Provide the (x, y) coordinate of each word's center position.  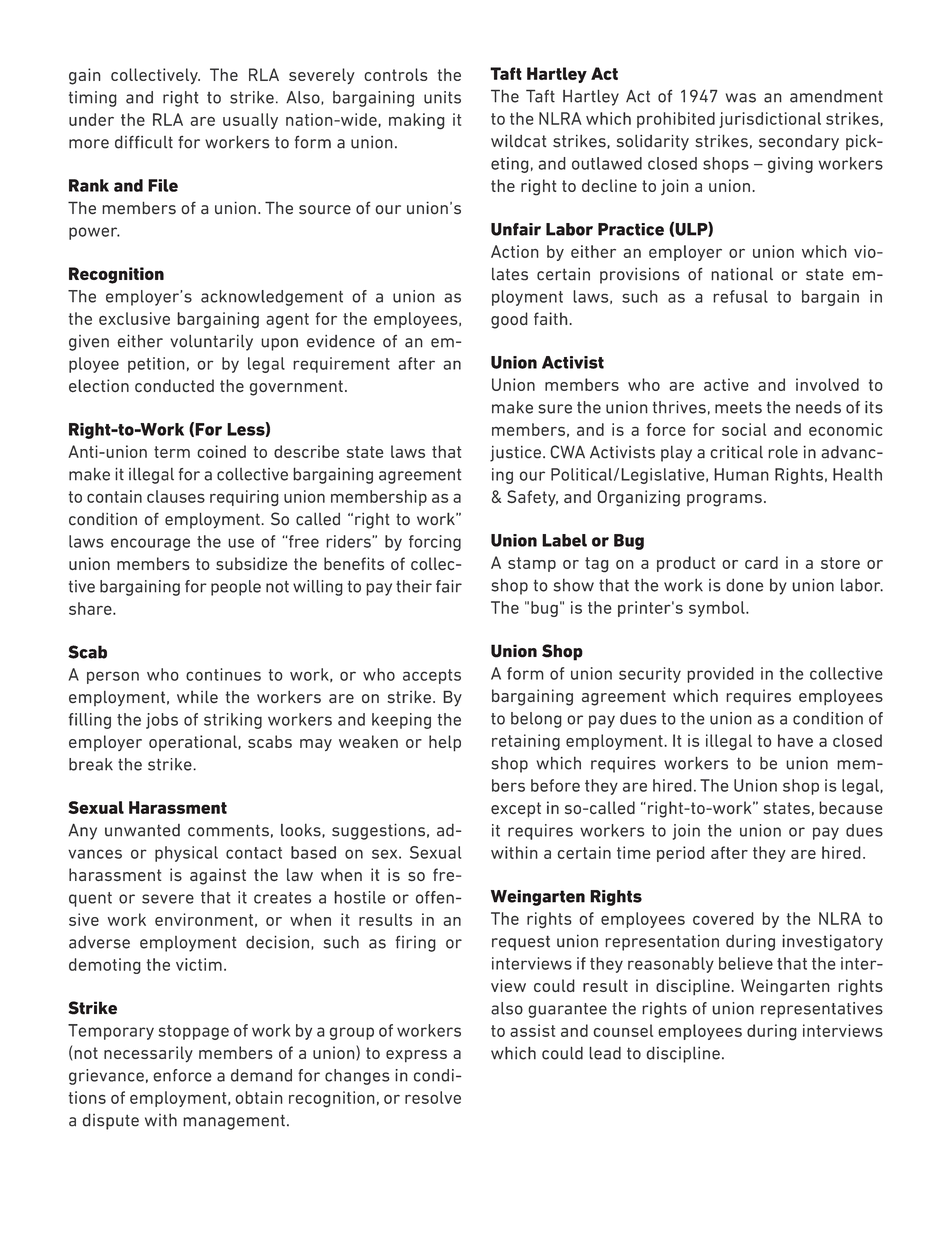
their (414, 586)
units (442, 97)
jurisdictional (770, 120)
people (236, 588)
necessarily (148, 1054)
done (744, 585)
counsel (623, 1030)
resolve (433, 1097)
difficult (144, 142)
